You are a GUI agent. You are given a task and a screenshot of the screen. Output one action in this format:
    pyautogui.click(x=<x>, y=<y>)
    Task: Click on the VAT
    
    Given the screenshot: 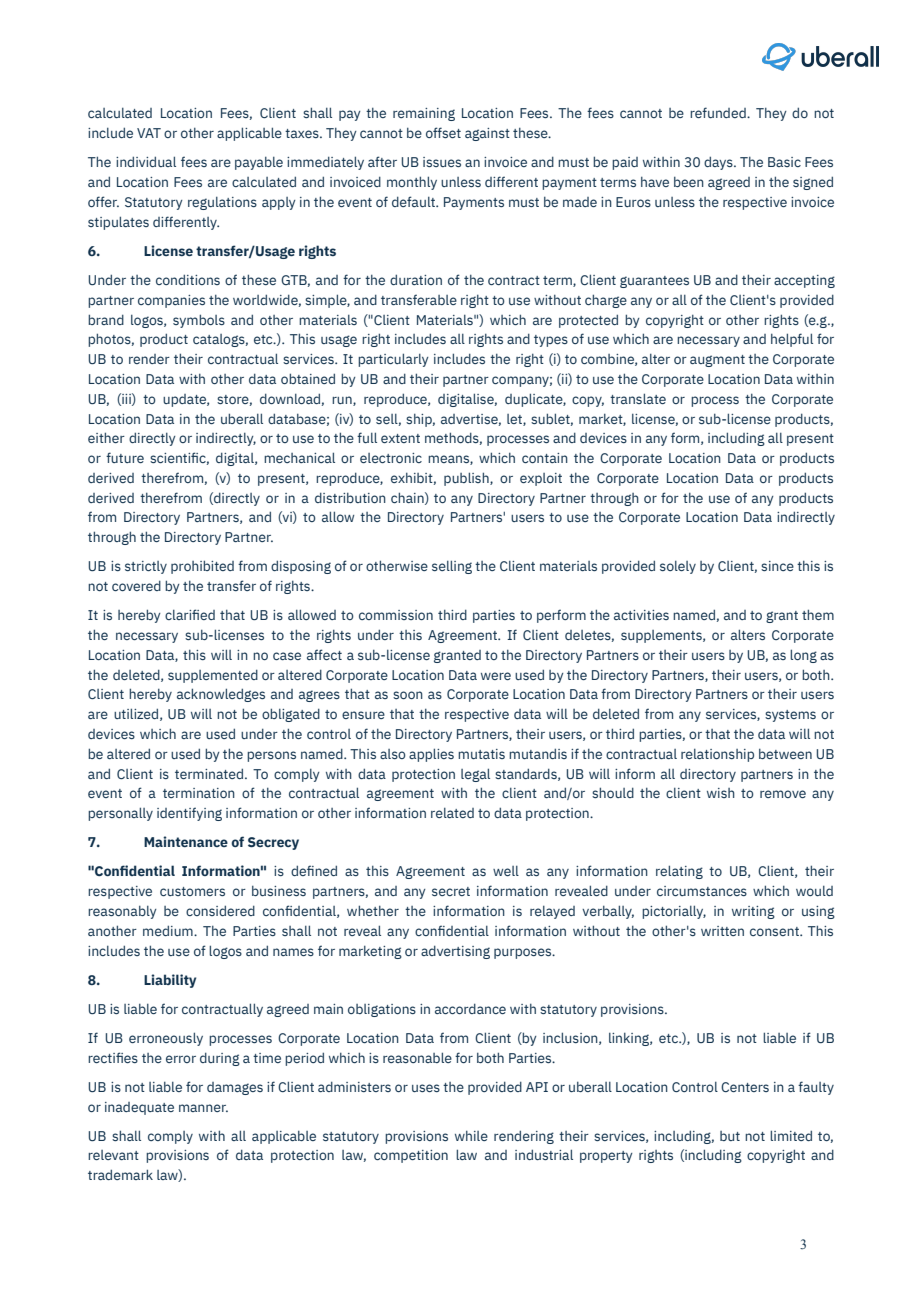 What is the action you would take?
    pyautogui.click(x=149, y=133)
